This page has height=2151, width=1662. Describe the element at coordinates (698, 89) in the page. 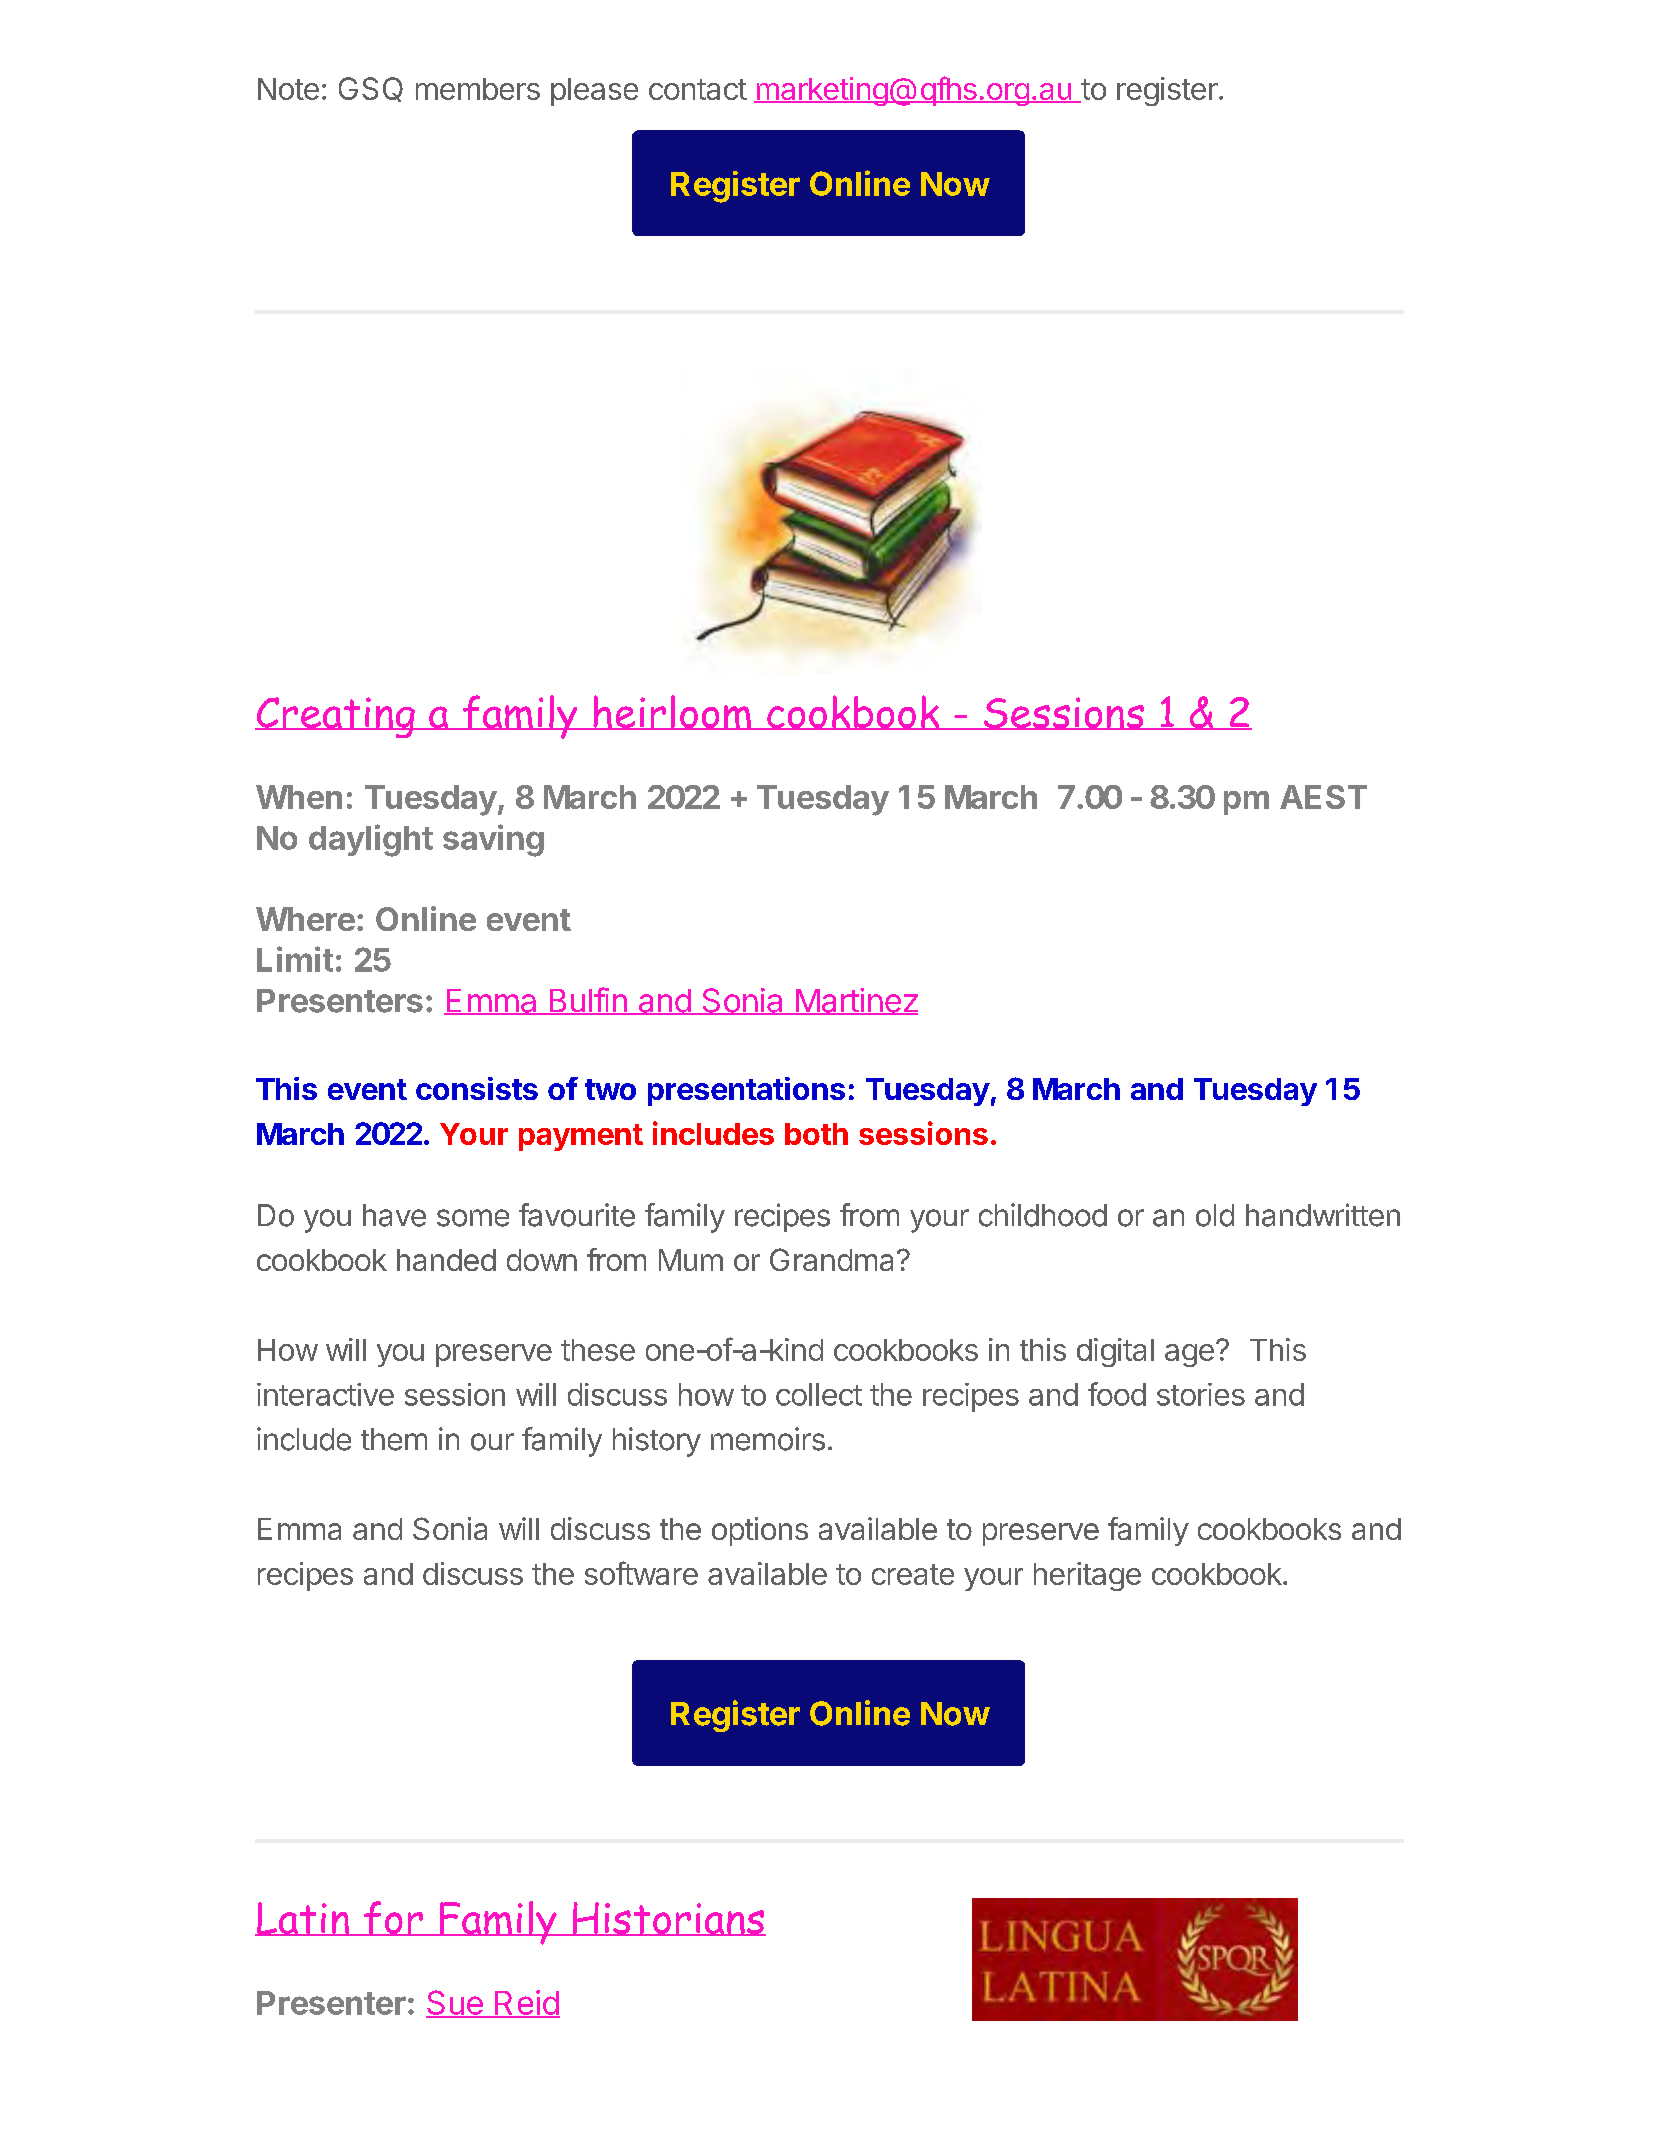

I see `contact` at that location.
